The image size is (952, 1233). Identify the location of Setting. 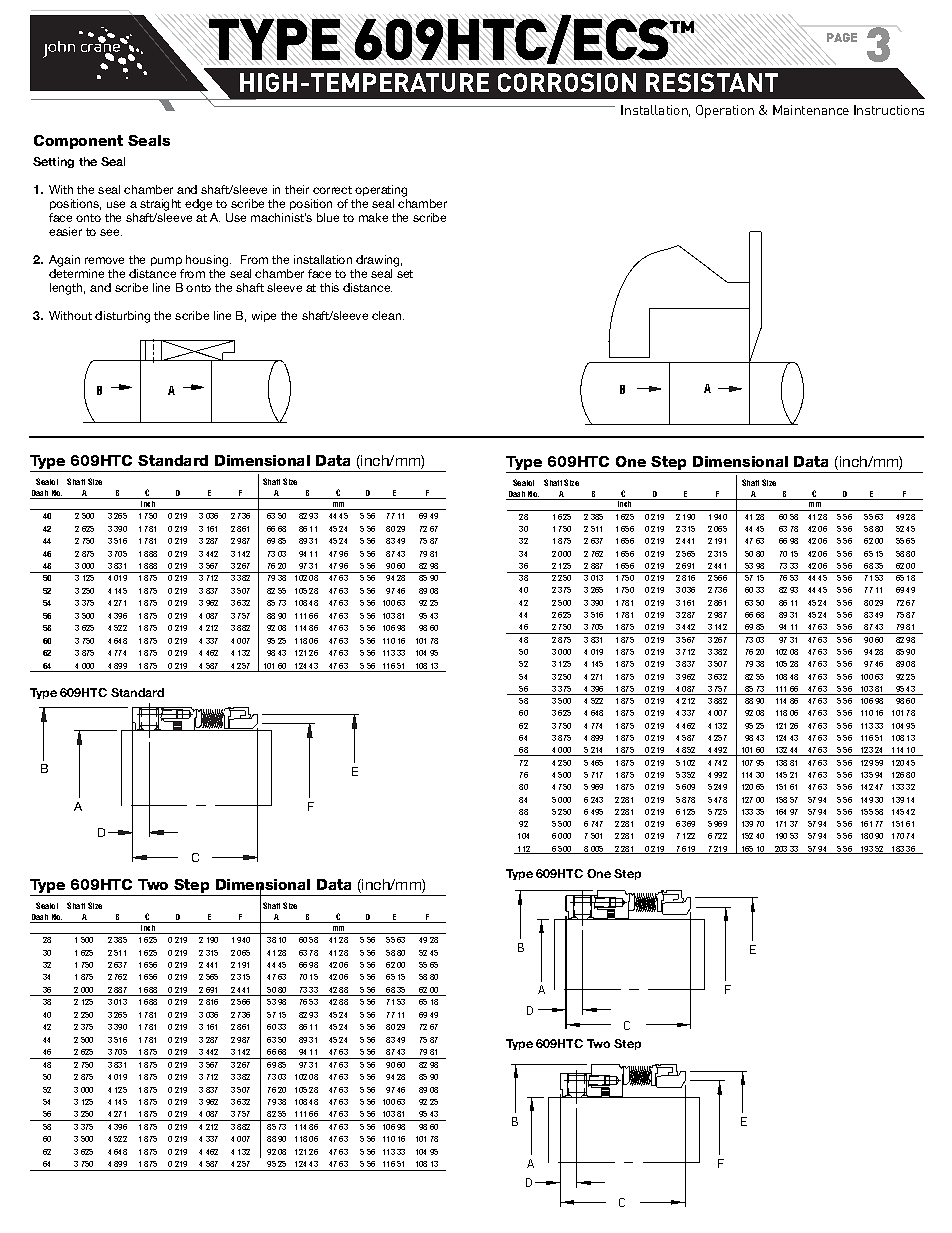
(53, 162).
